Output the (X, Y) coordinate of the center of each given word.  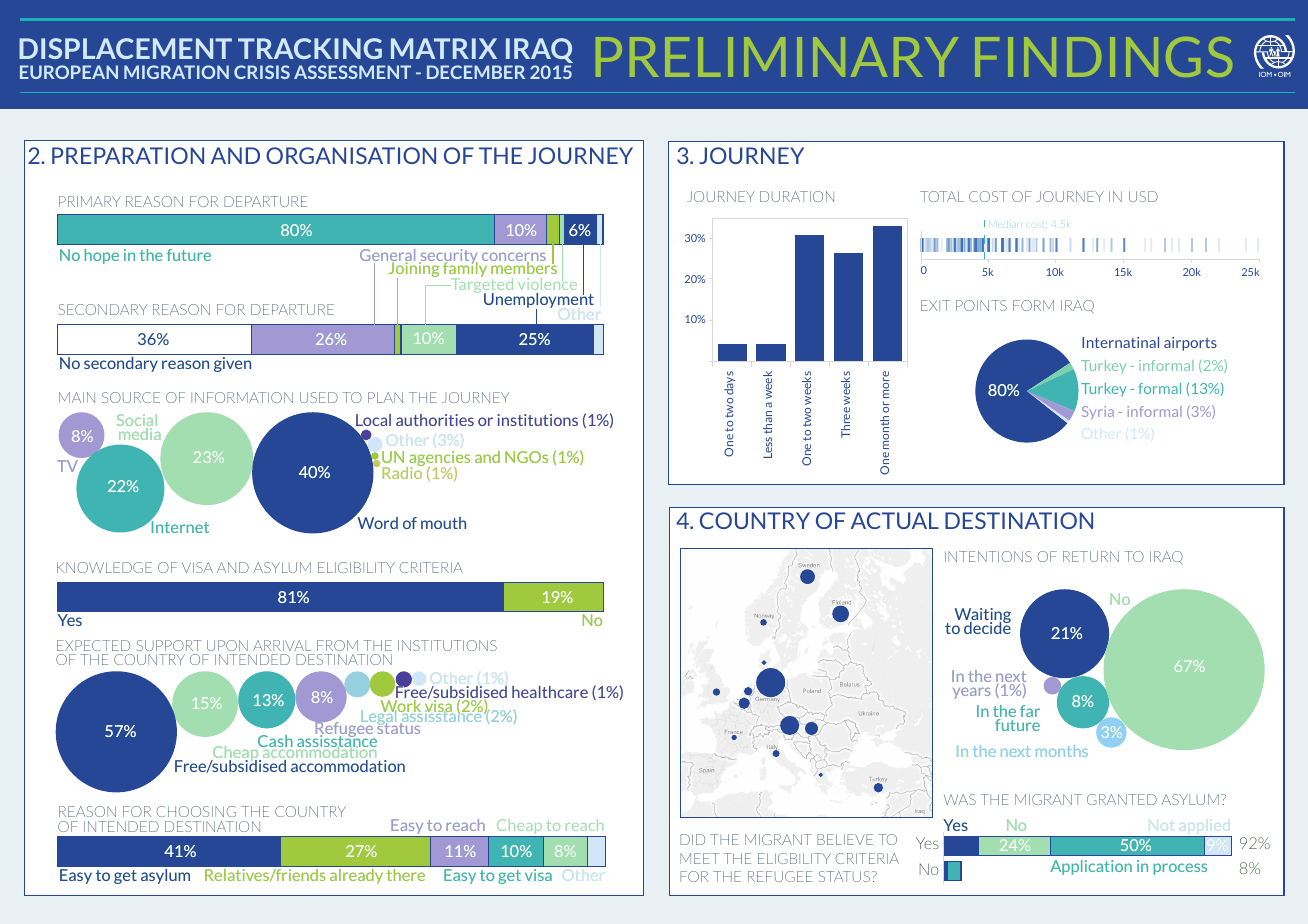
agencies (438, 460)
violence (547, 283)
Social (137, 421)
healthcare (550, 692)
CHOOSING (196, 811)
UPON (227, 645)
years (972, 693)
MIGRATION (176, 72)
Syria (1098, 413)
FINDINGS (1103, 57)
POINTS (981, 305)
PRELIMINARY (777, 57)
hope (101, 256)
